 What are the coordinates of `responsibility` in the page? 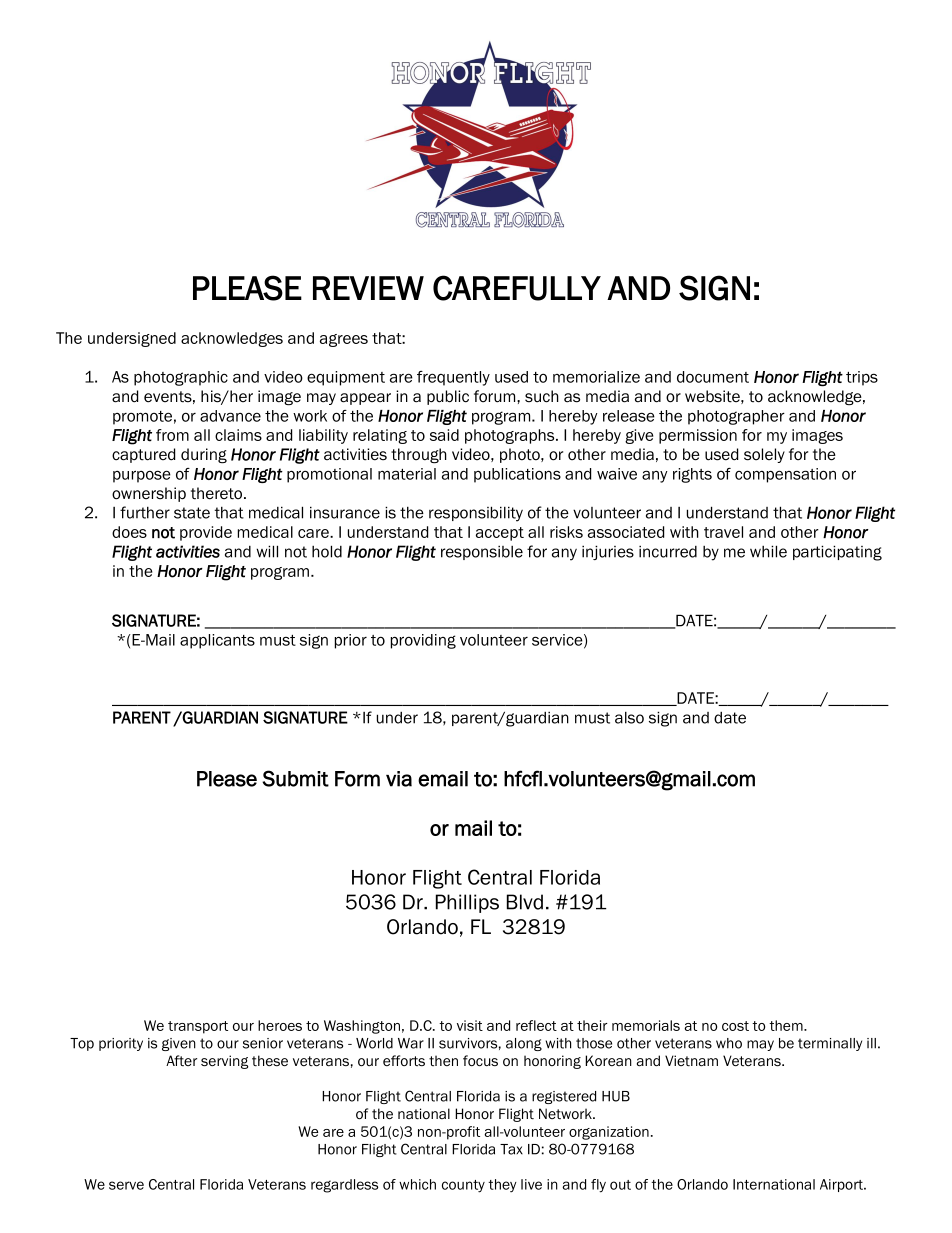 It's located at (476, 514).
